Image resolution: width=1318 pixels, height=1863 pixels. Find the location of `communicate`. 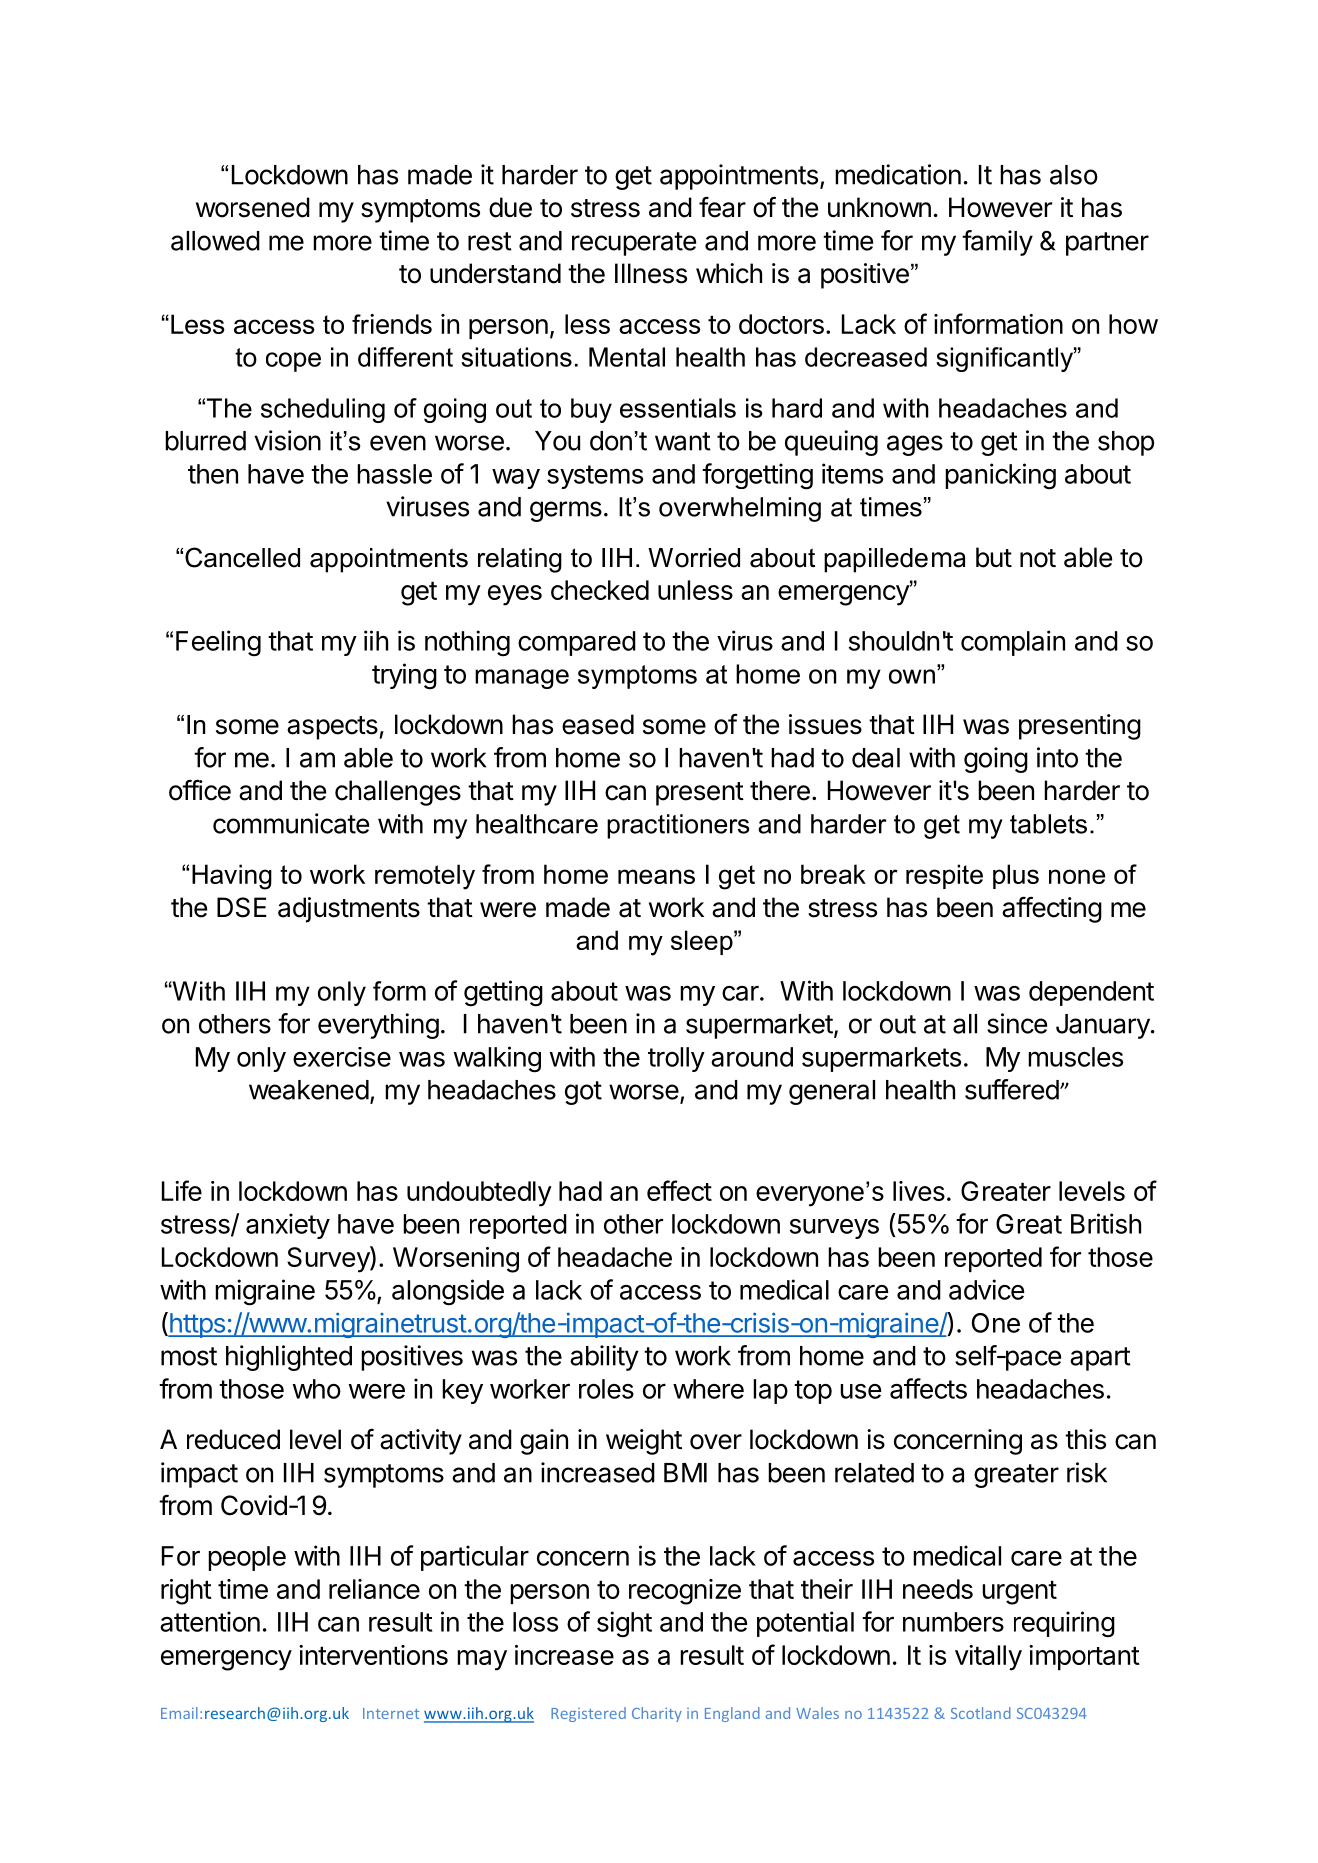

communicate is located at coordinates (291, 823).
